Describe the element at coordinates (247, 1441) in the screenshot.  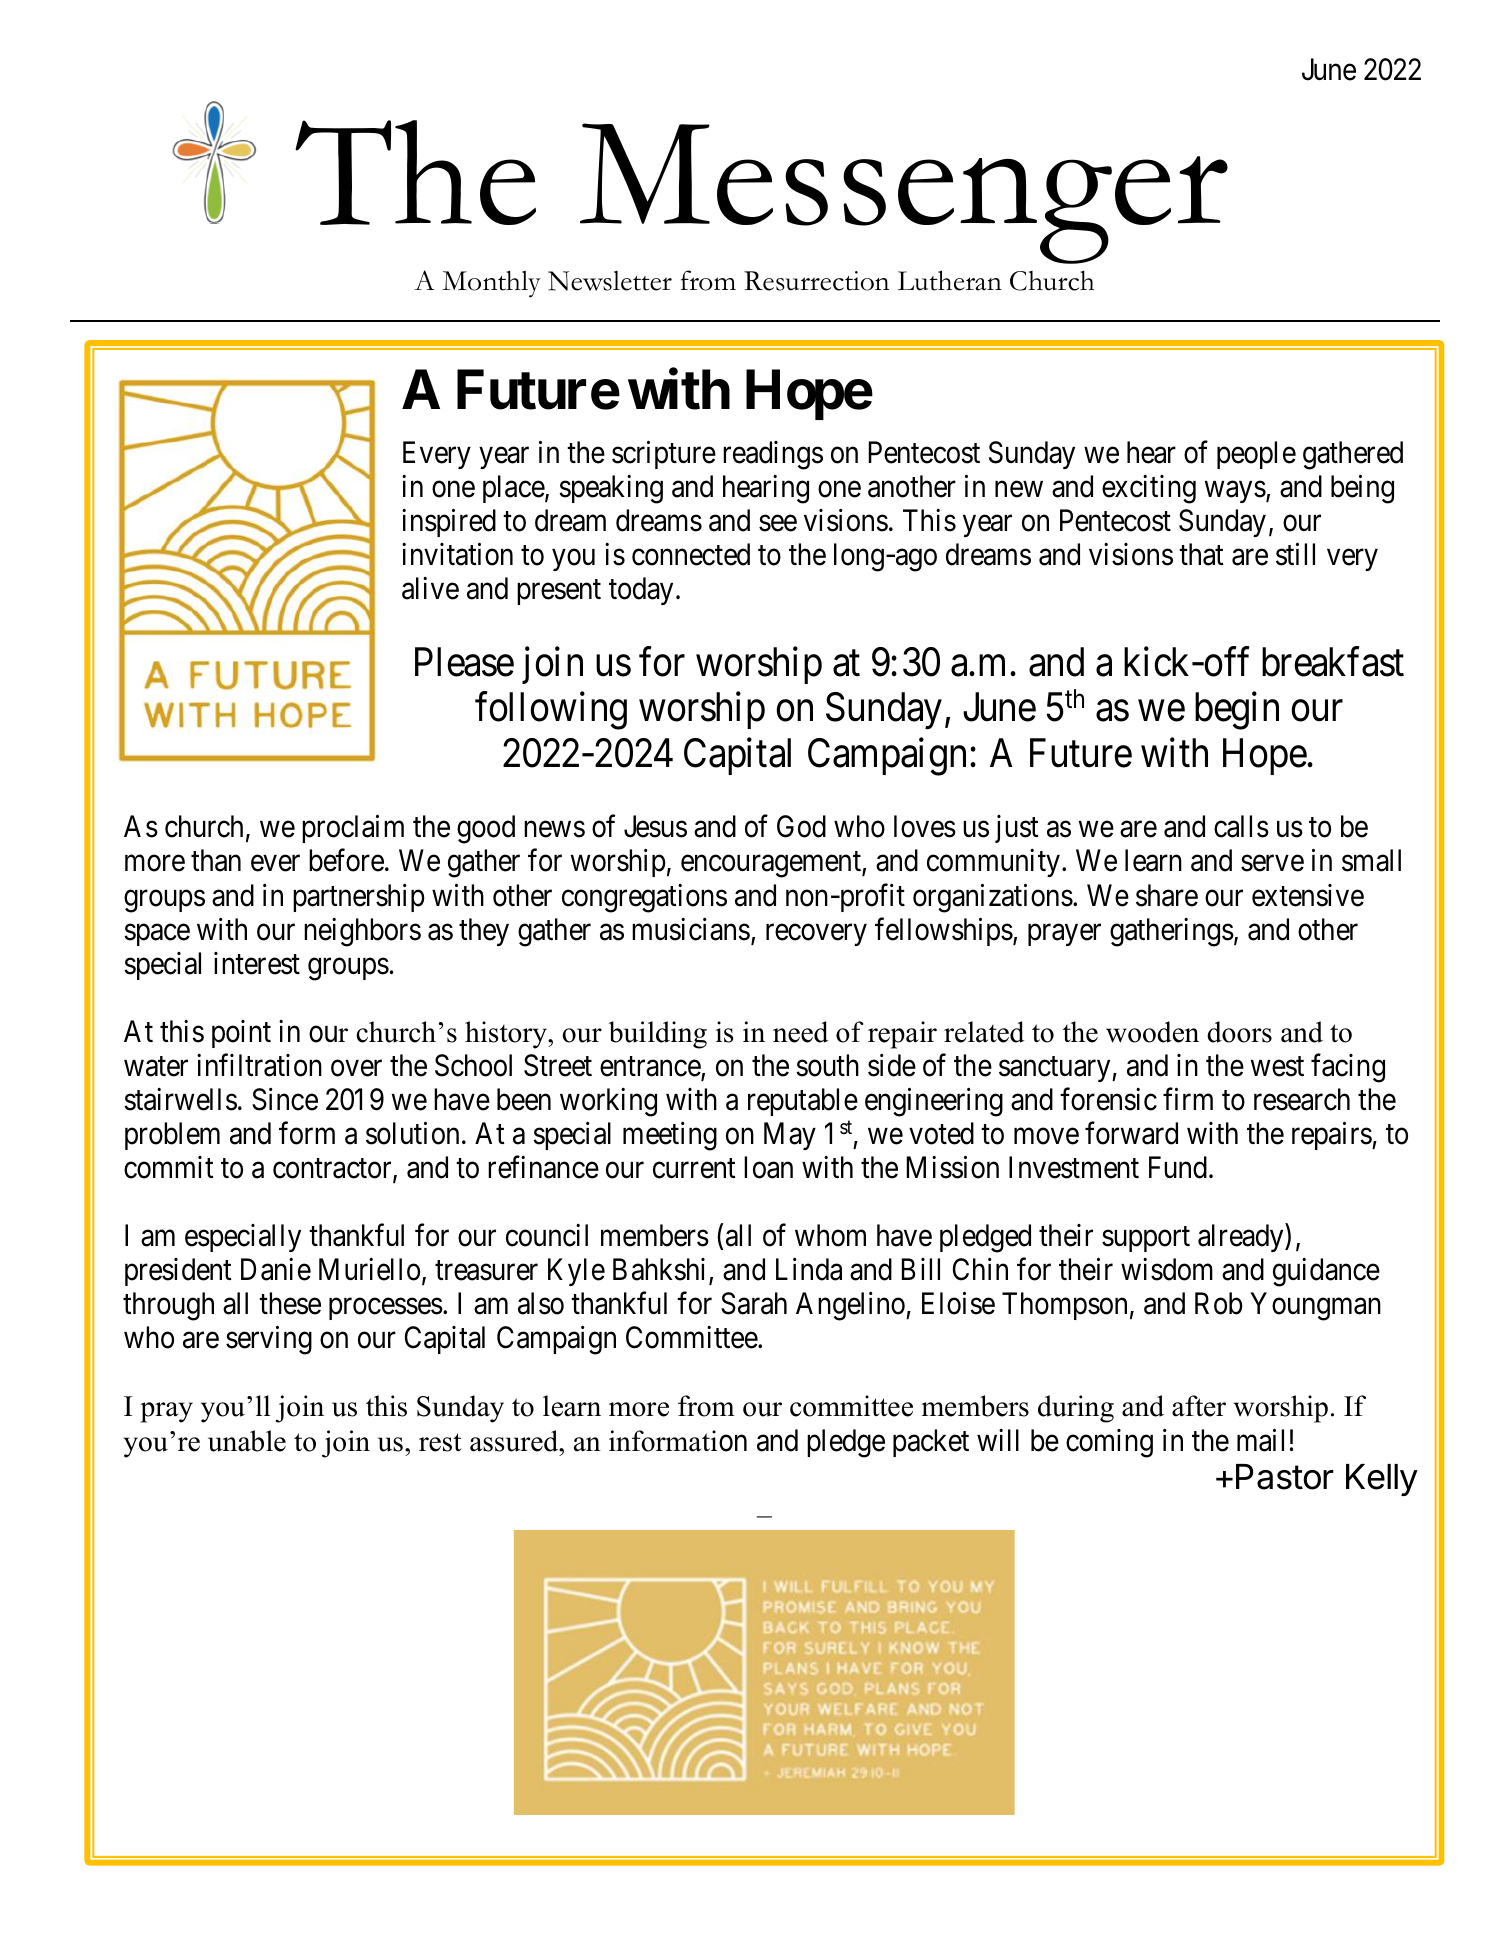
I see `unable` at that location.
